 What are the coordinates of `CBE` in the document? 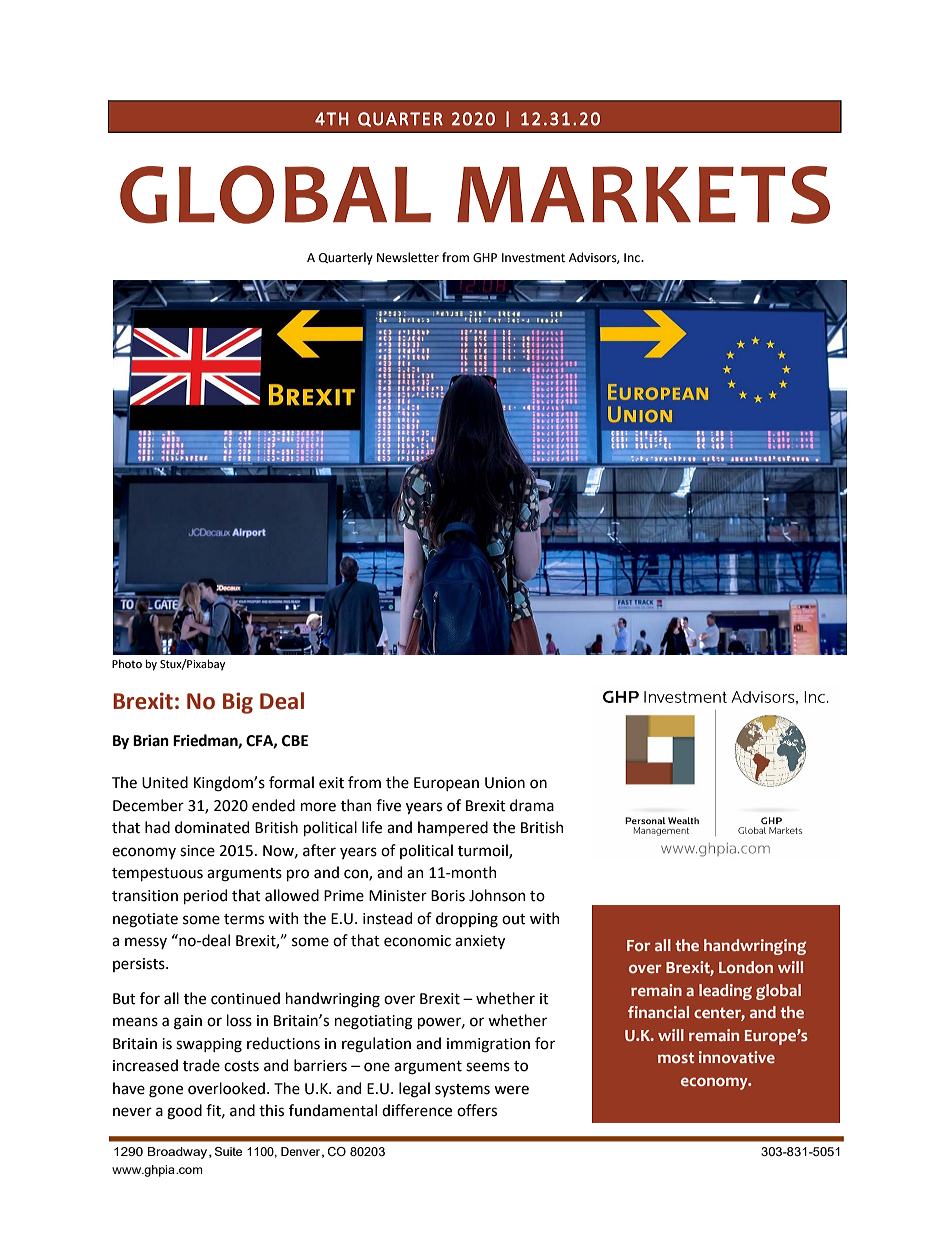 It's located at (295, 741).
